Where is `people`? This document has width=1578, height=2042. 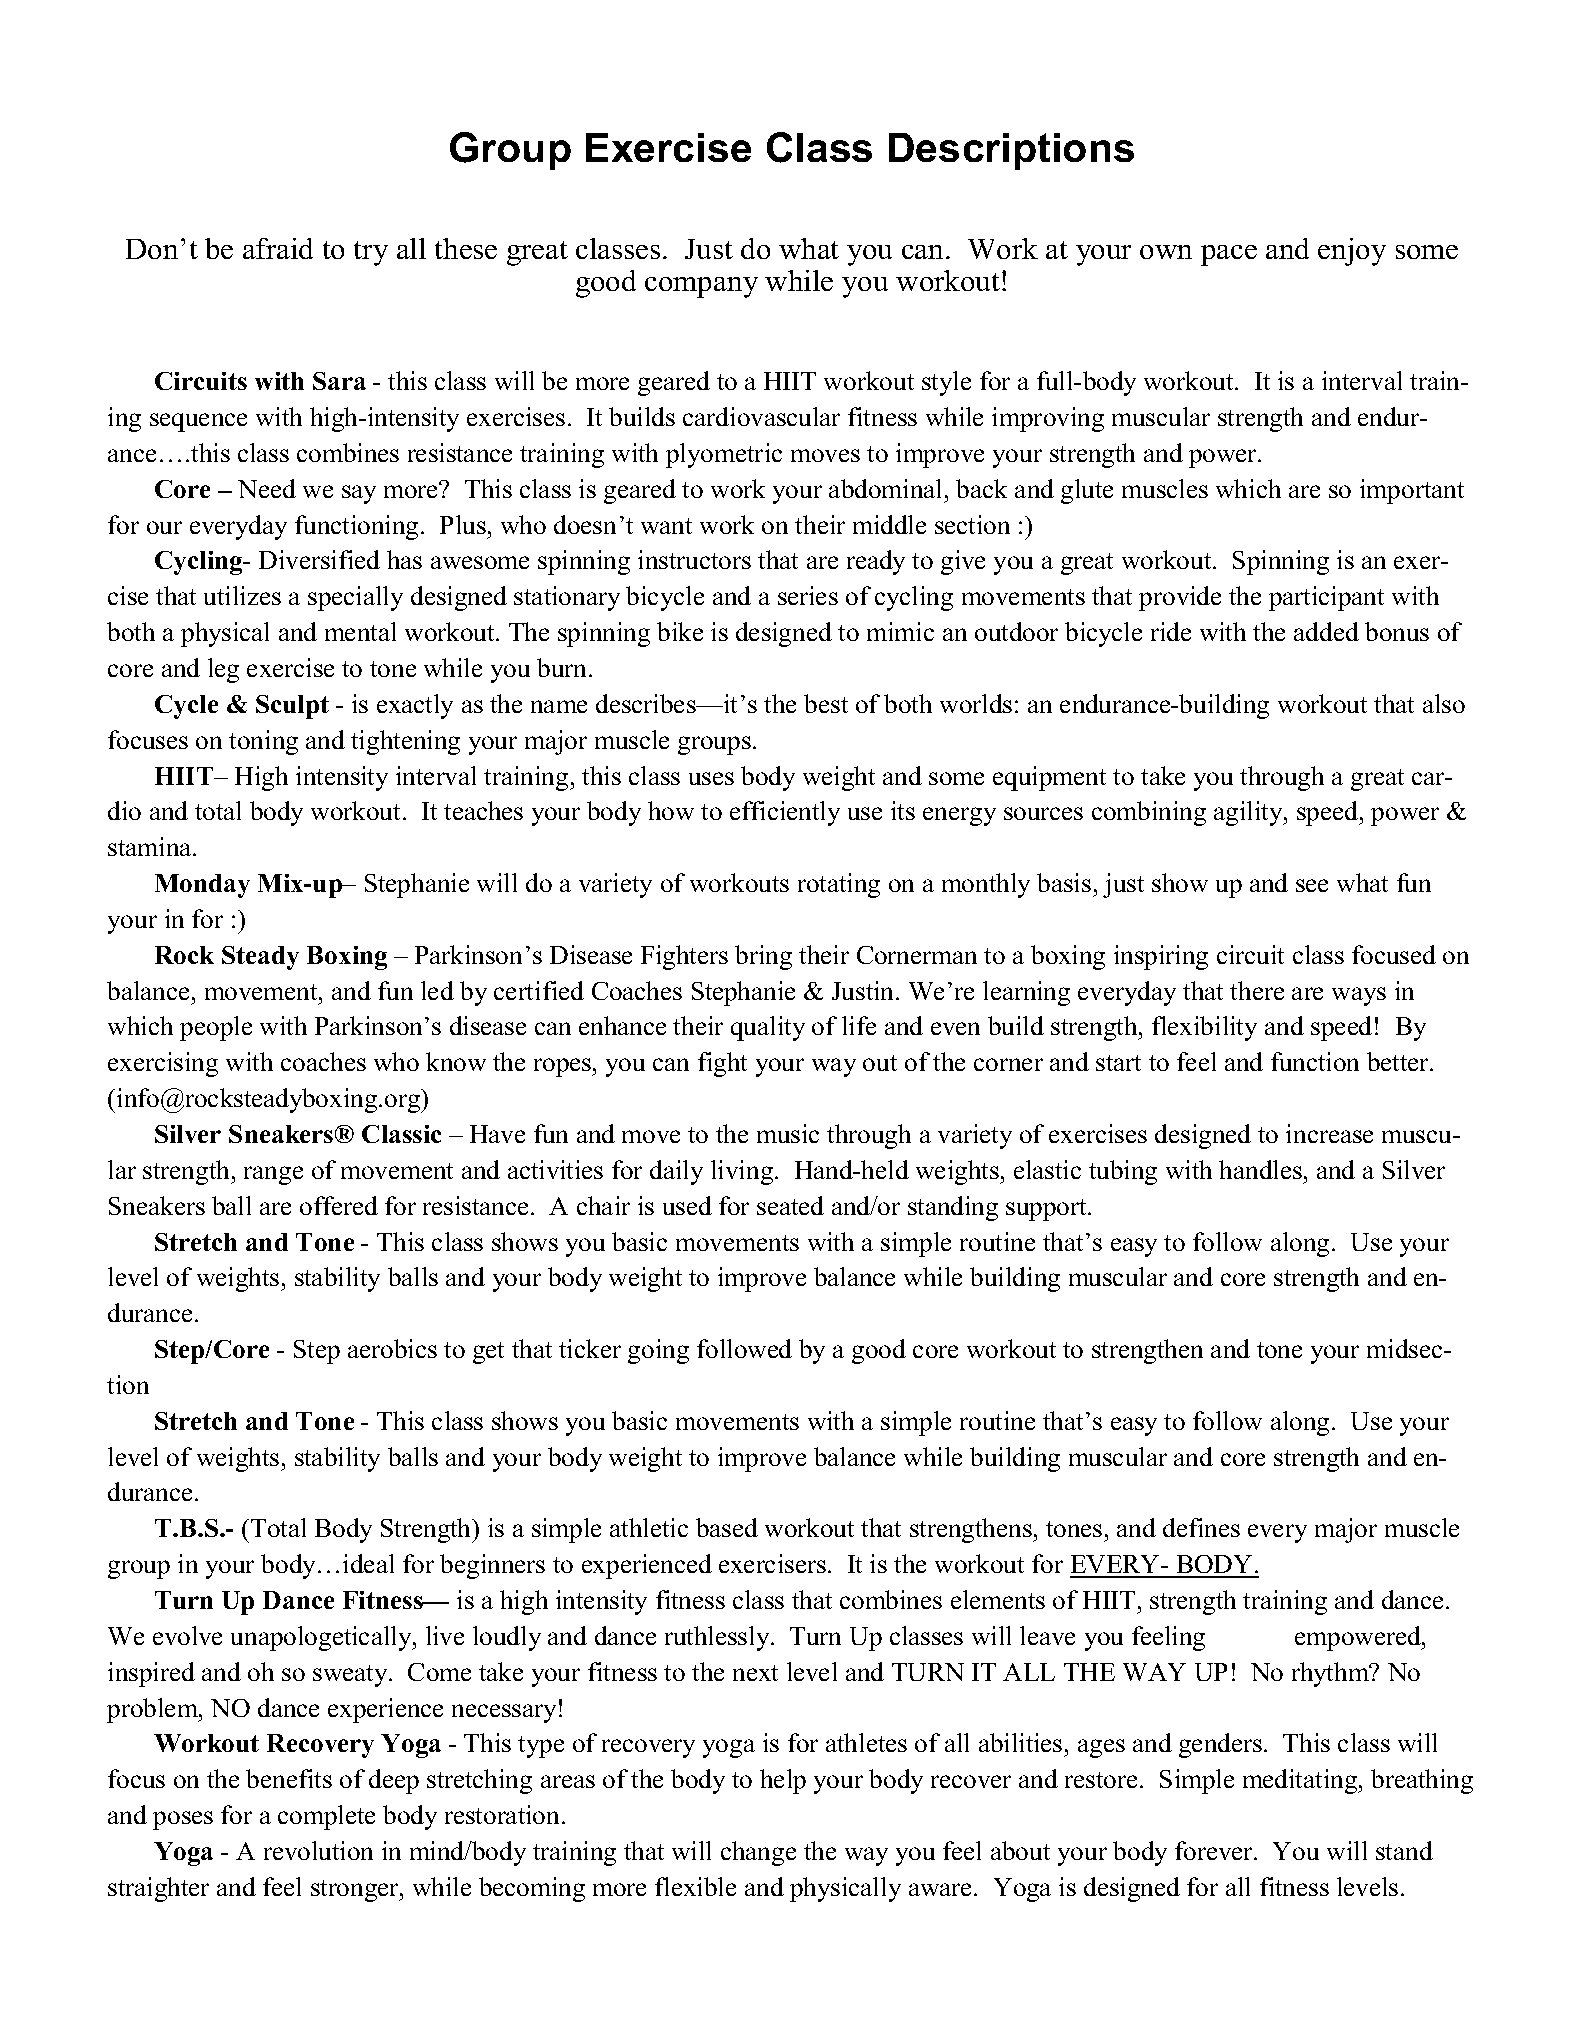 people is located at coordinates (216, 1028).
